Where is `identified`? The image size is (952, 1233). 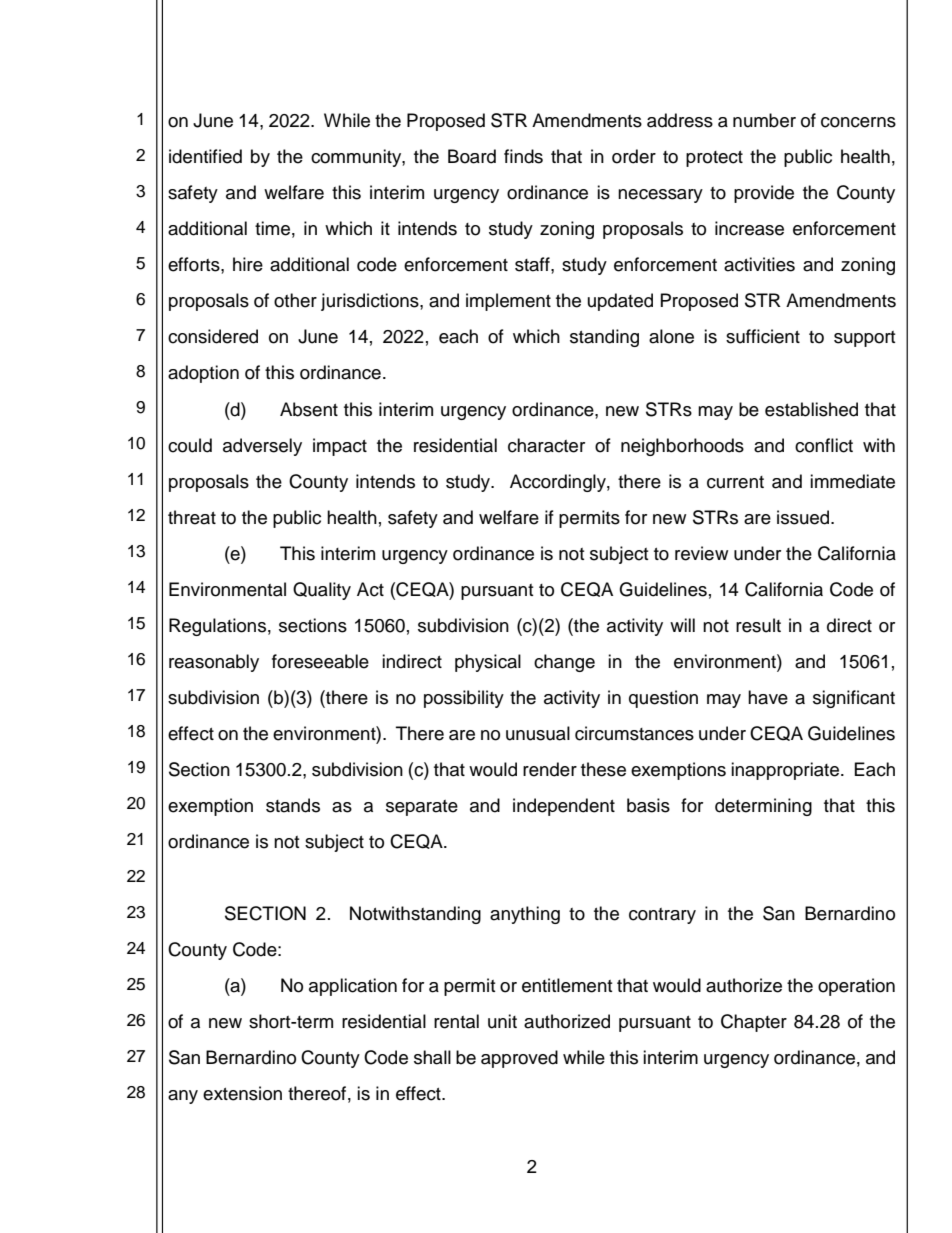
identified is located at coordinates (205, 156).
